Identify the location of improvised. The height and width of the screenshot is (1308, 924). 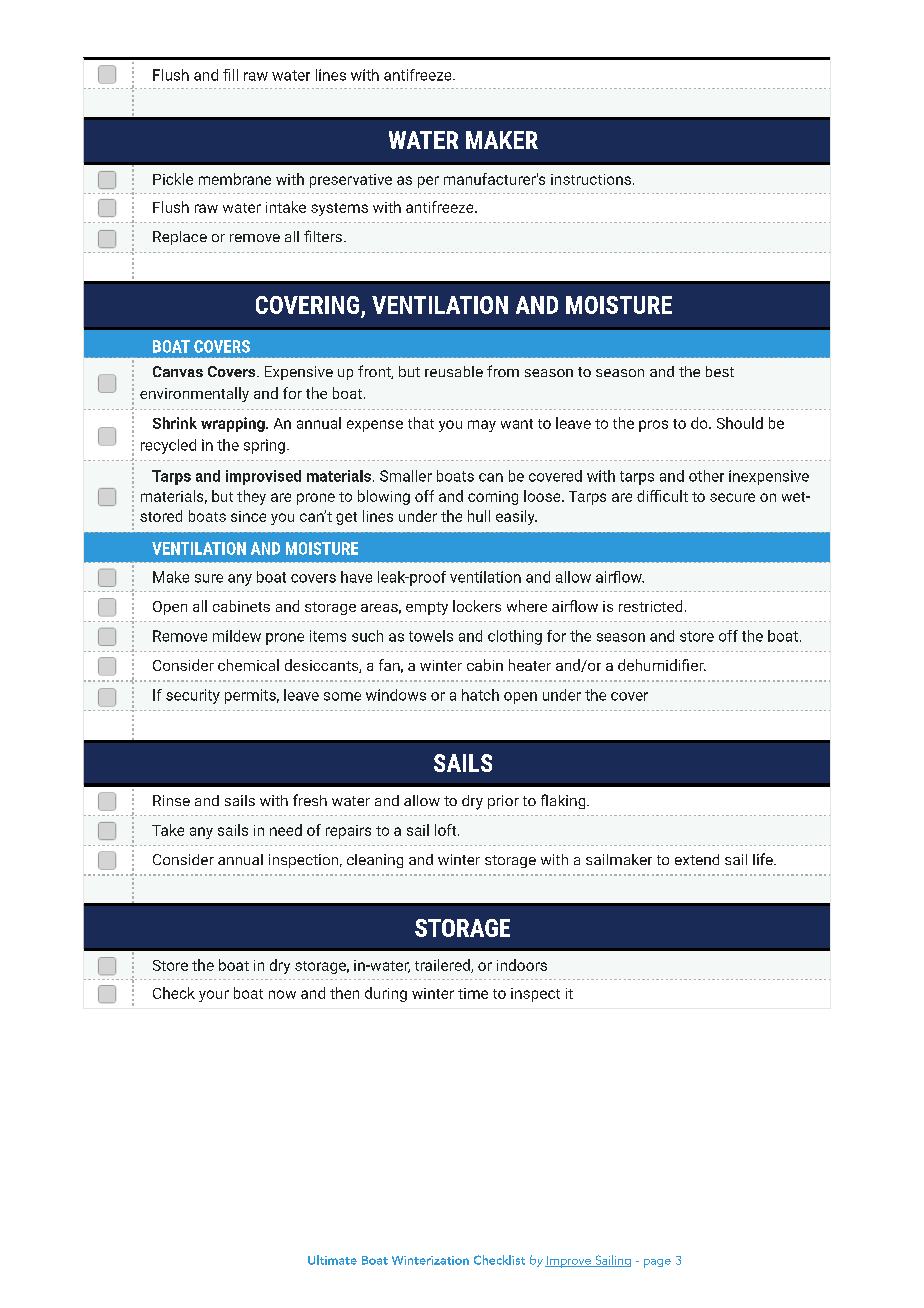
(263, 477).
